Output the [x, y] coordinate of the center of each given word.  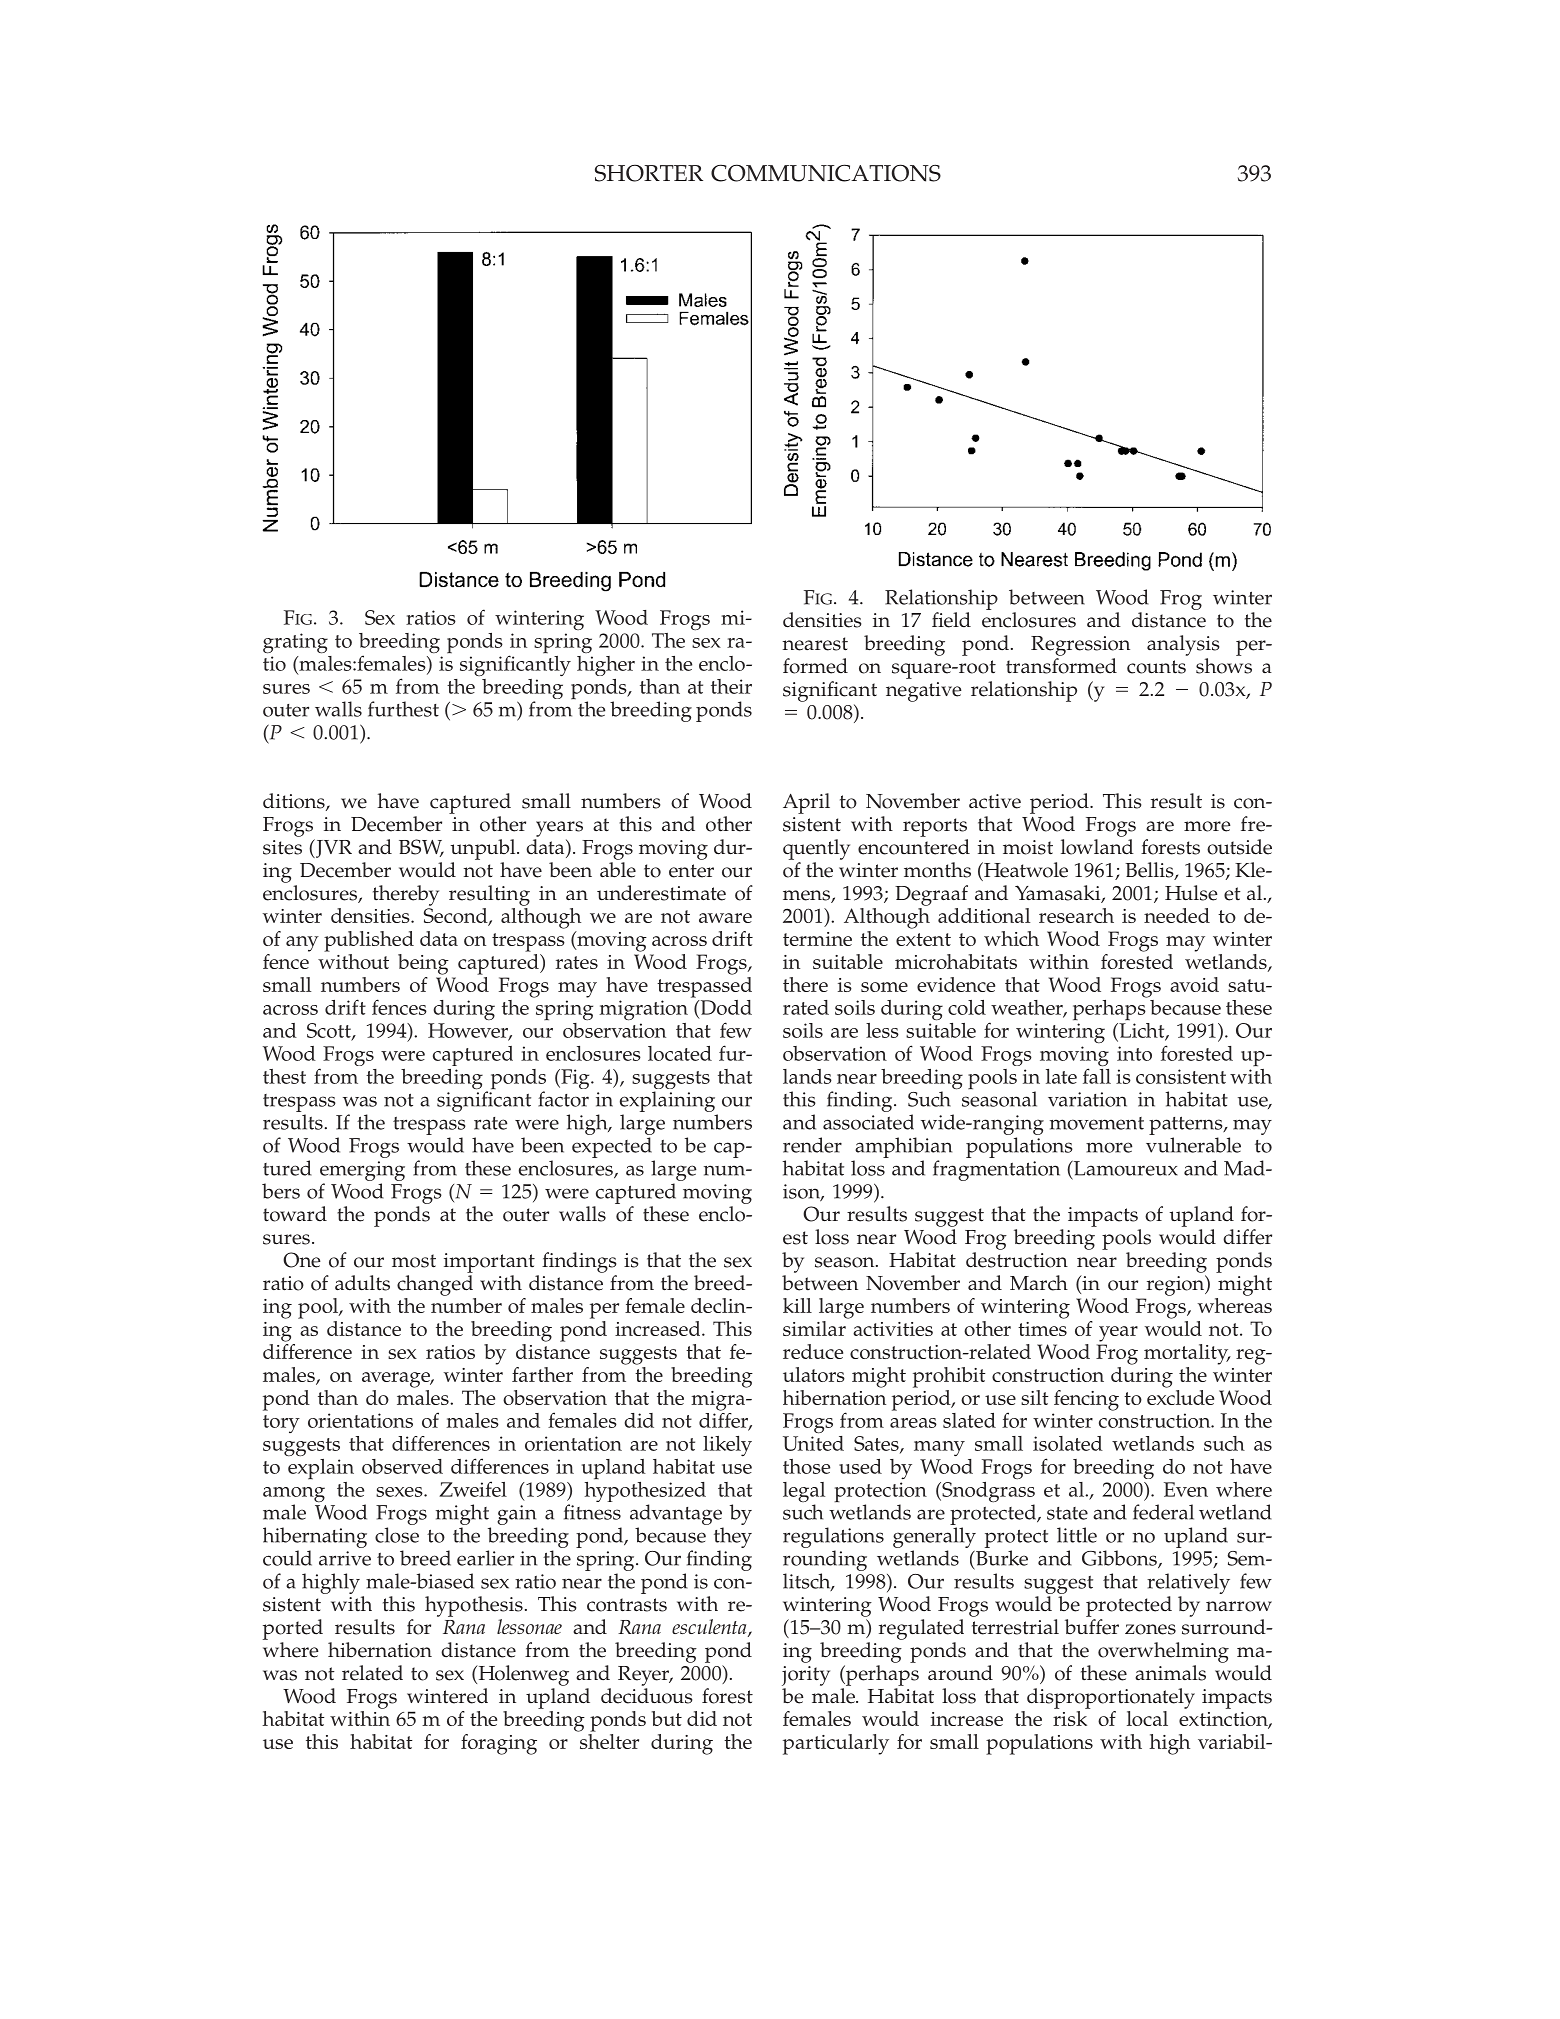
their [731, 686]
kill [797, 1305]
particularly [836, 1744]
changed [435, 1285]
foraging [499, 1744]
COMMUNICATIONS [826, 173]
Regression [1080, 646]
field [951, 620]
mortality [1187, 1354]
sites [282, 847]
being [423, 964]
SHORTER [649, 173]
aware [725, 918]
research [1076, 915]
